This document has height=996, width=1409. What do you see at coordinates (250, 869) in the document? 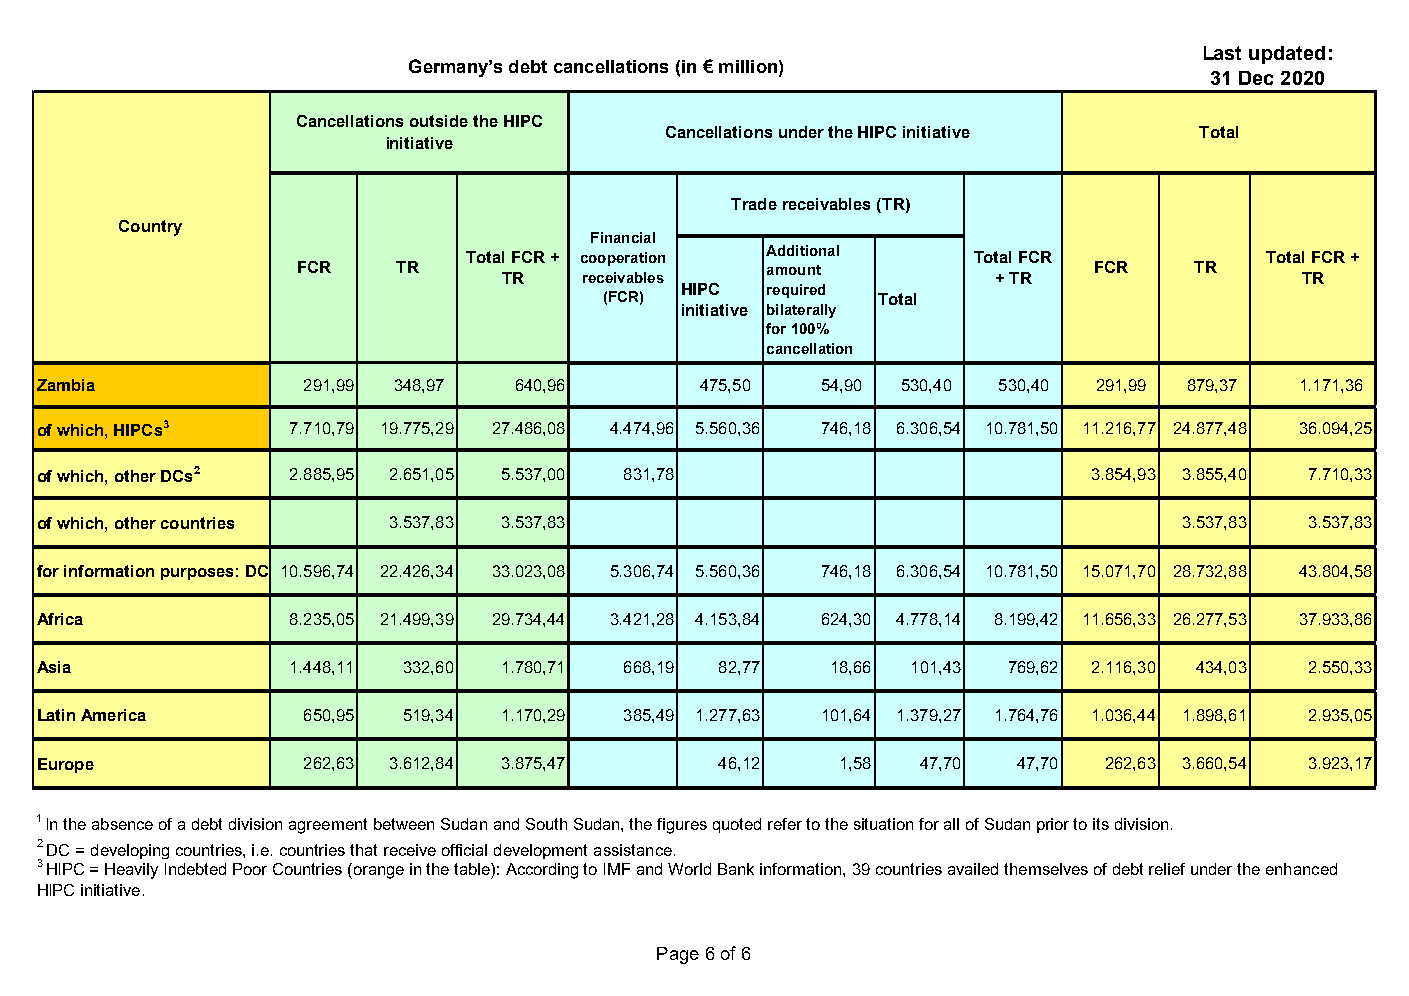
I see `Poor` at bounding box center [250, 869].
